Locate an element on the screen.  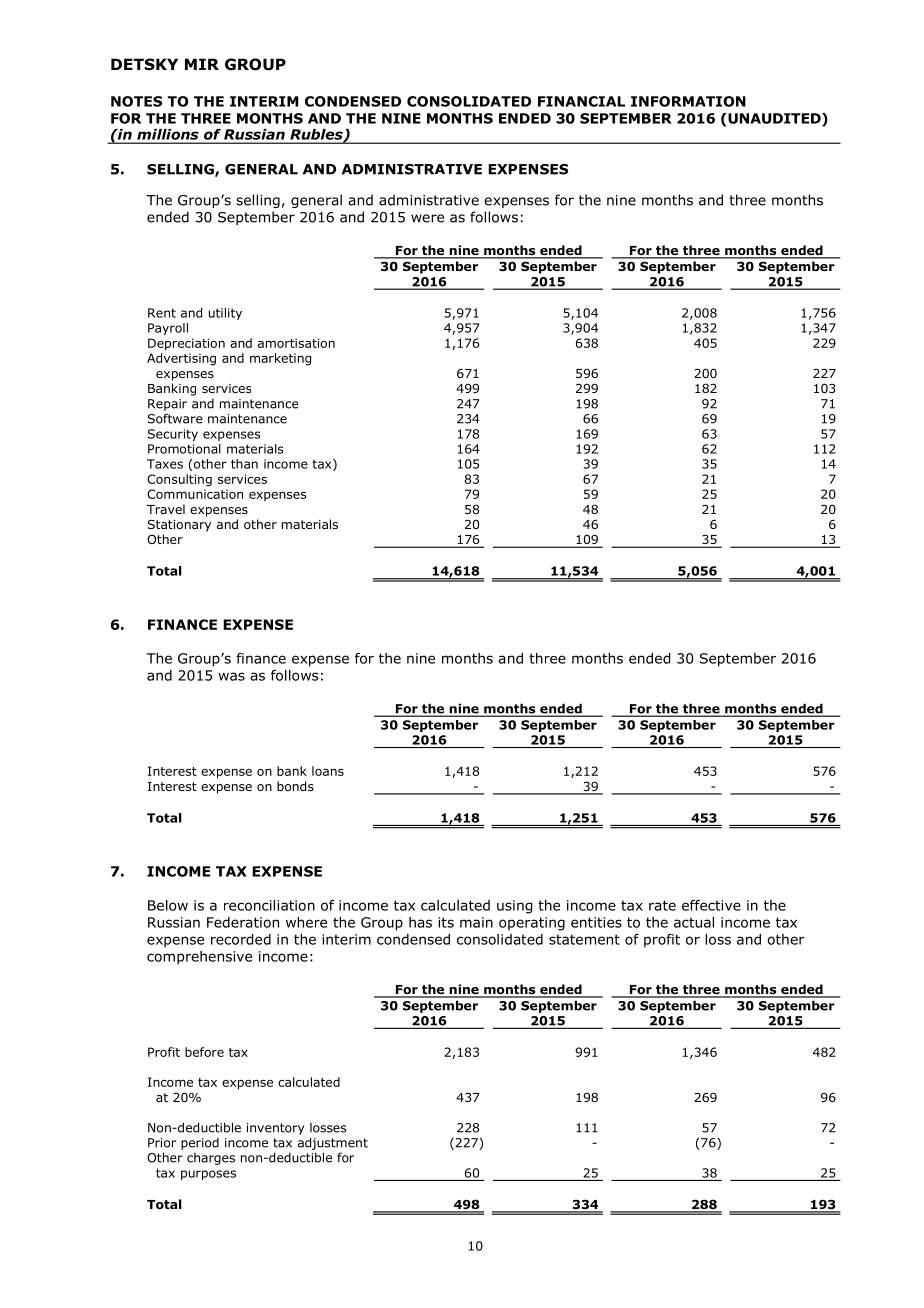
amortisation is located at coordinates (296, 343).
